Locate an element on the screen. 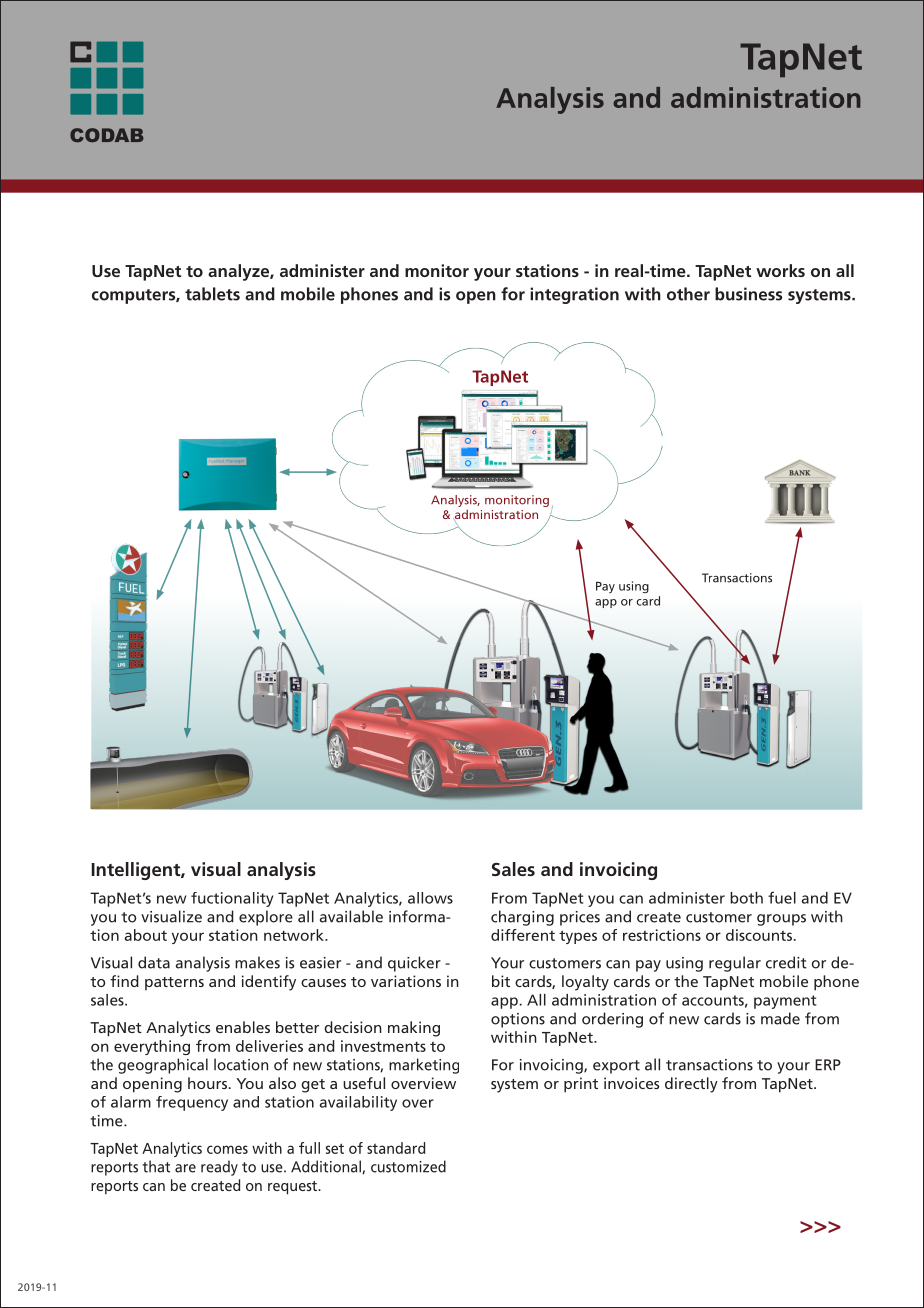 Image resolution: width=924 pixels, height=1308 pixels. other is located at coordinates (688, 294).
